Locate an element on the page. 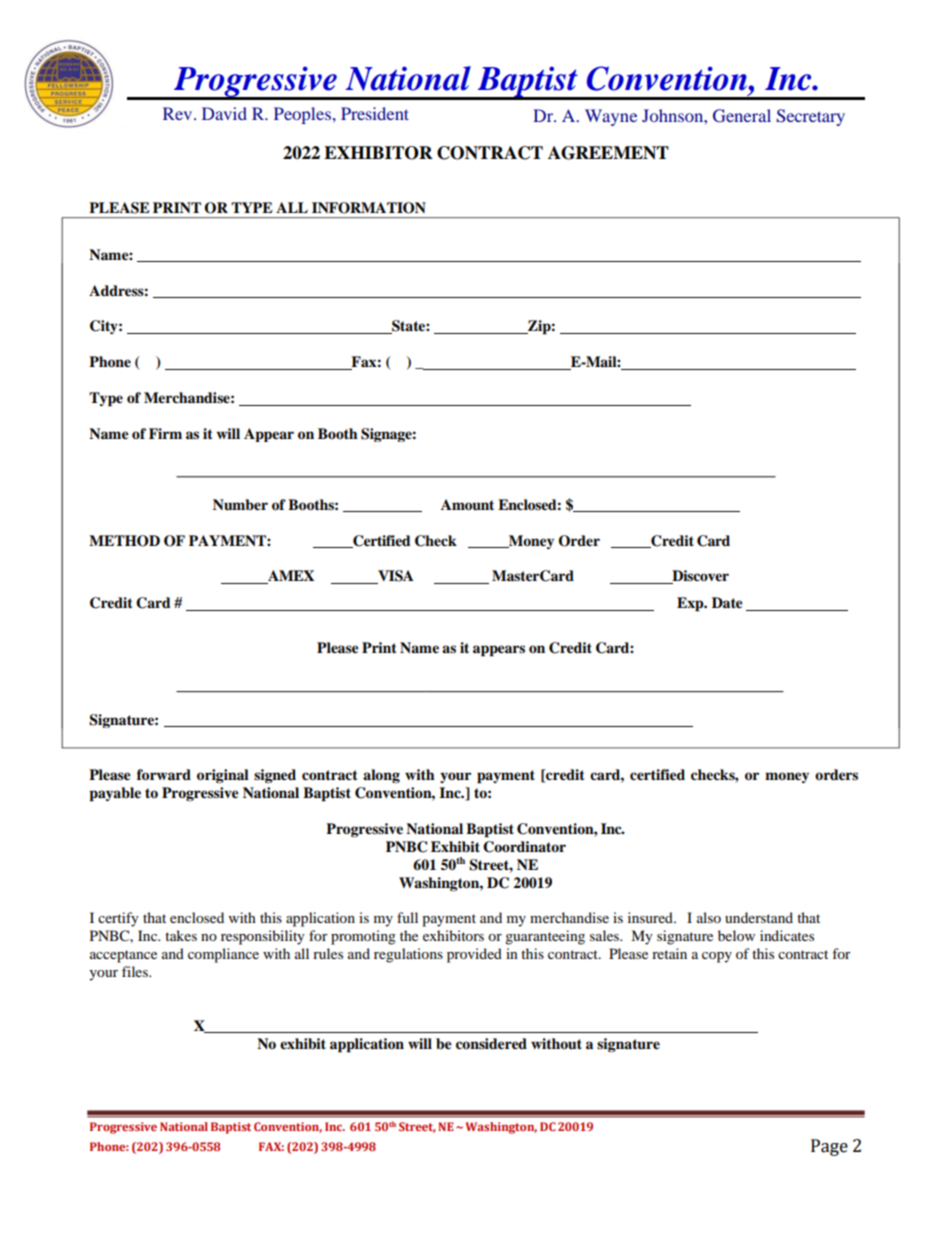  Coordinator is located at coordinates (524, 847).
